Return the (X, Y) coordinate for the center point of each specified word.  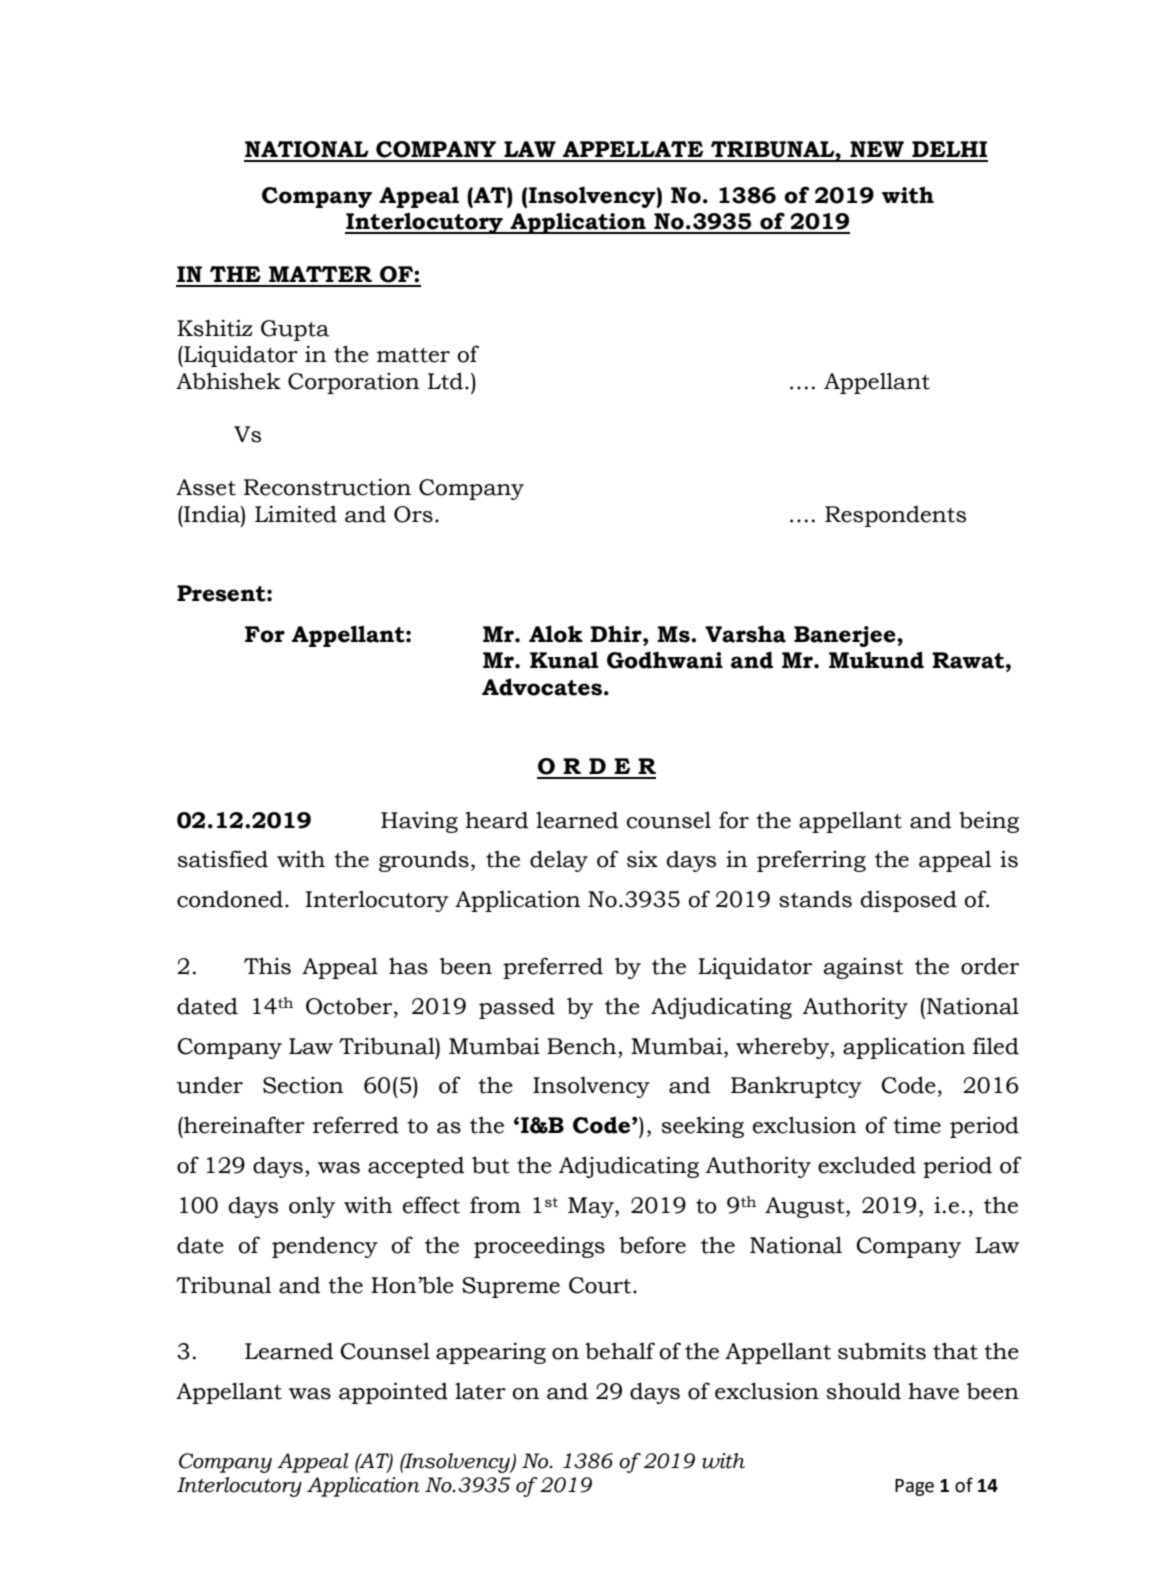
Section (303, 1085)
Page (914, 1487)
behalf (620, 1351)
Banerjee (846, 636)
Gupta (295, 330)
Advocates (542, 687)
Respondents (895, 516)
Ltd (445, 381)
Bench (581, 1046)
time (917, 1125)
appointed (393, 1393)
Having (419, 822)
